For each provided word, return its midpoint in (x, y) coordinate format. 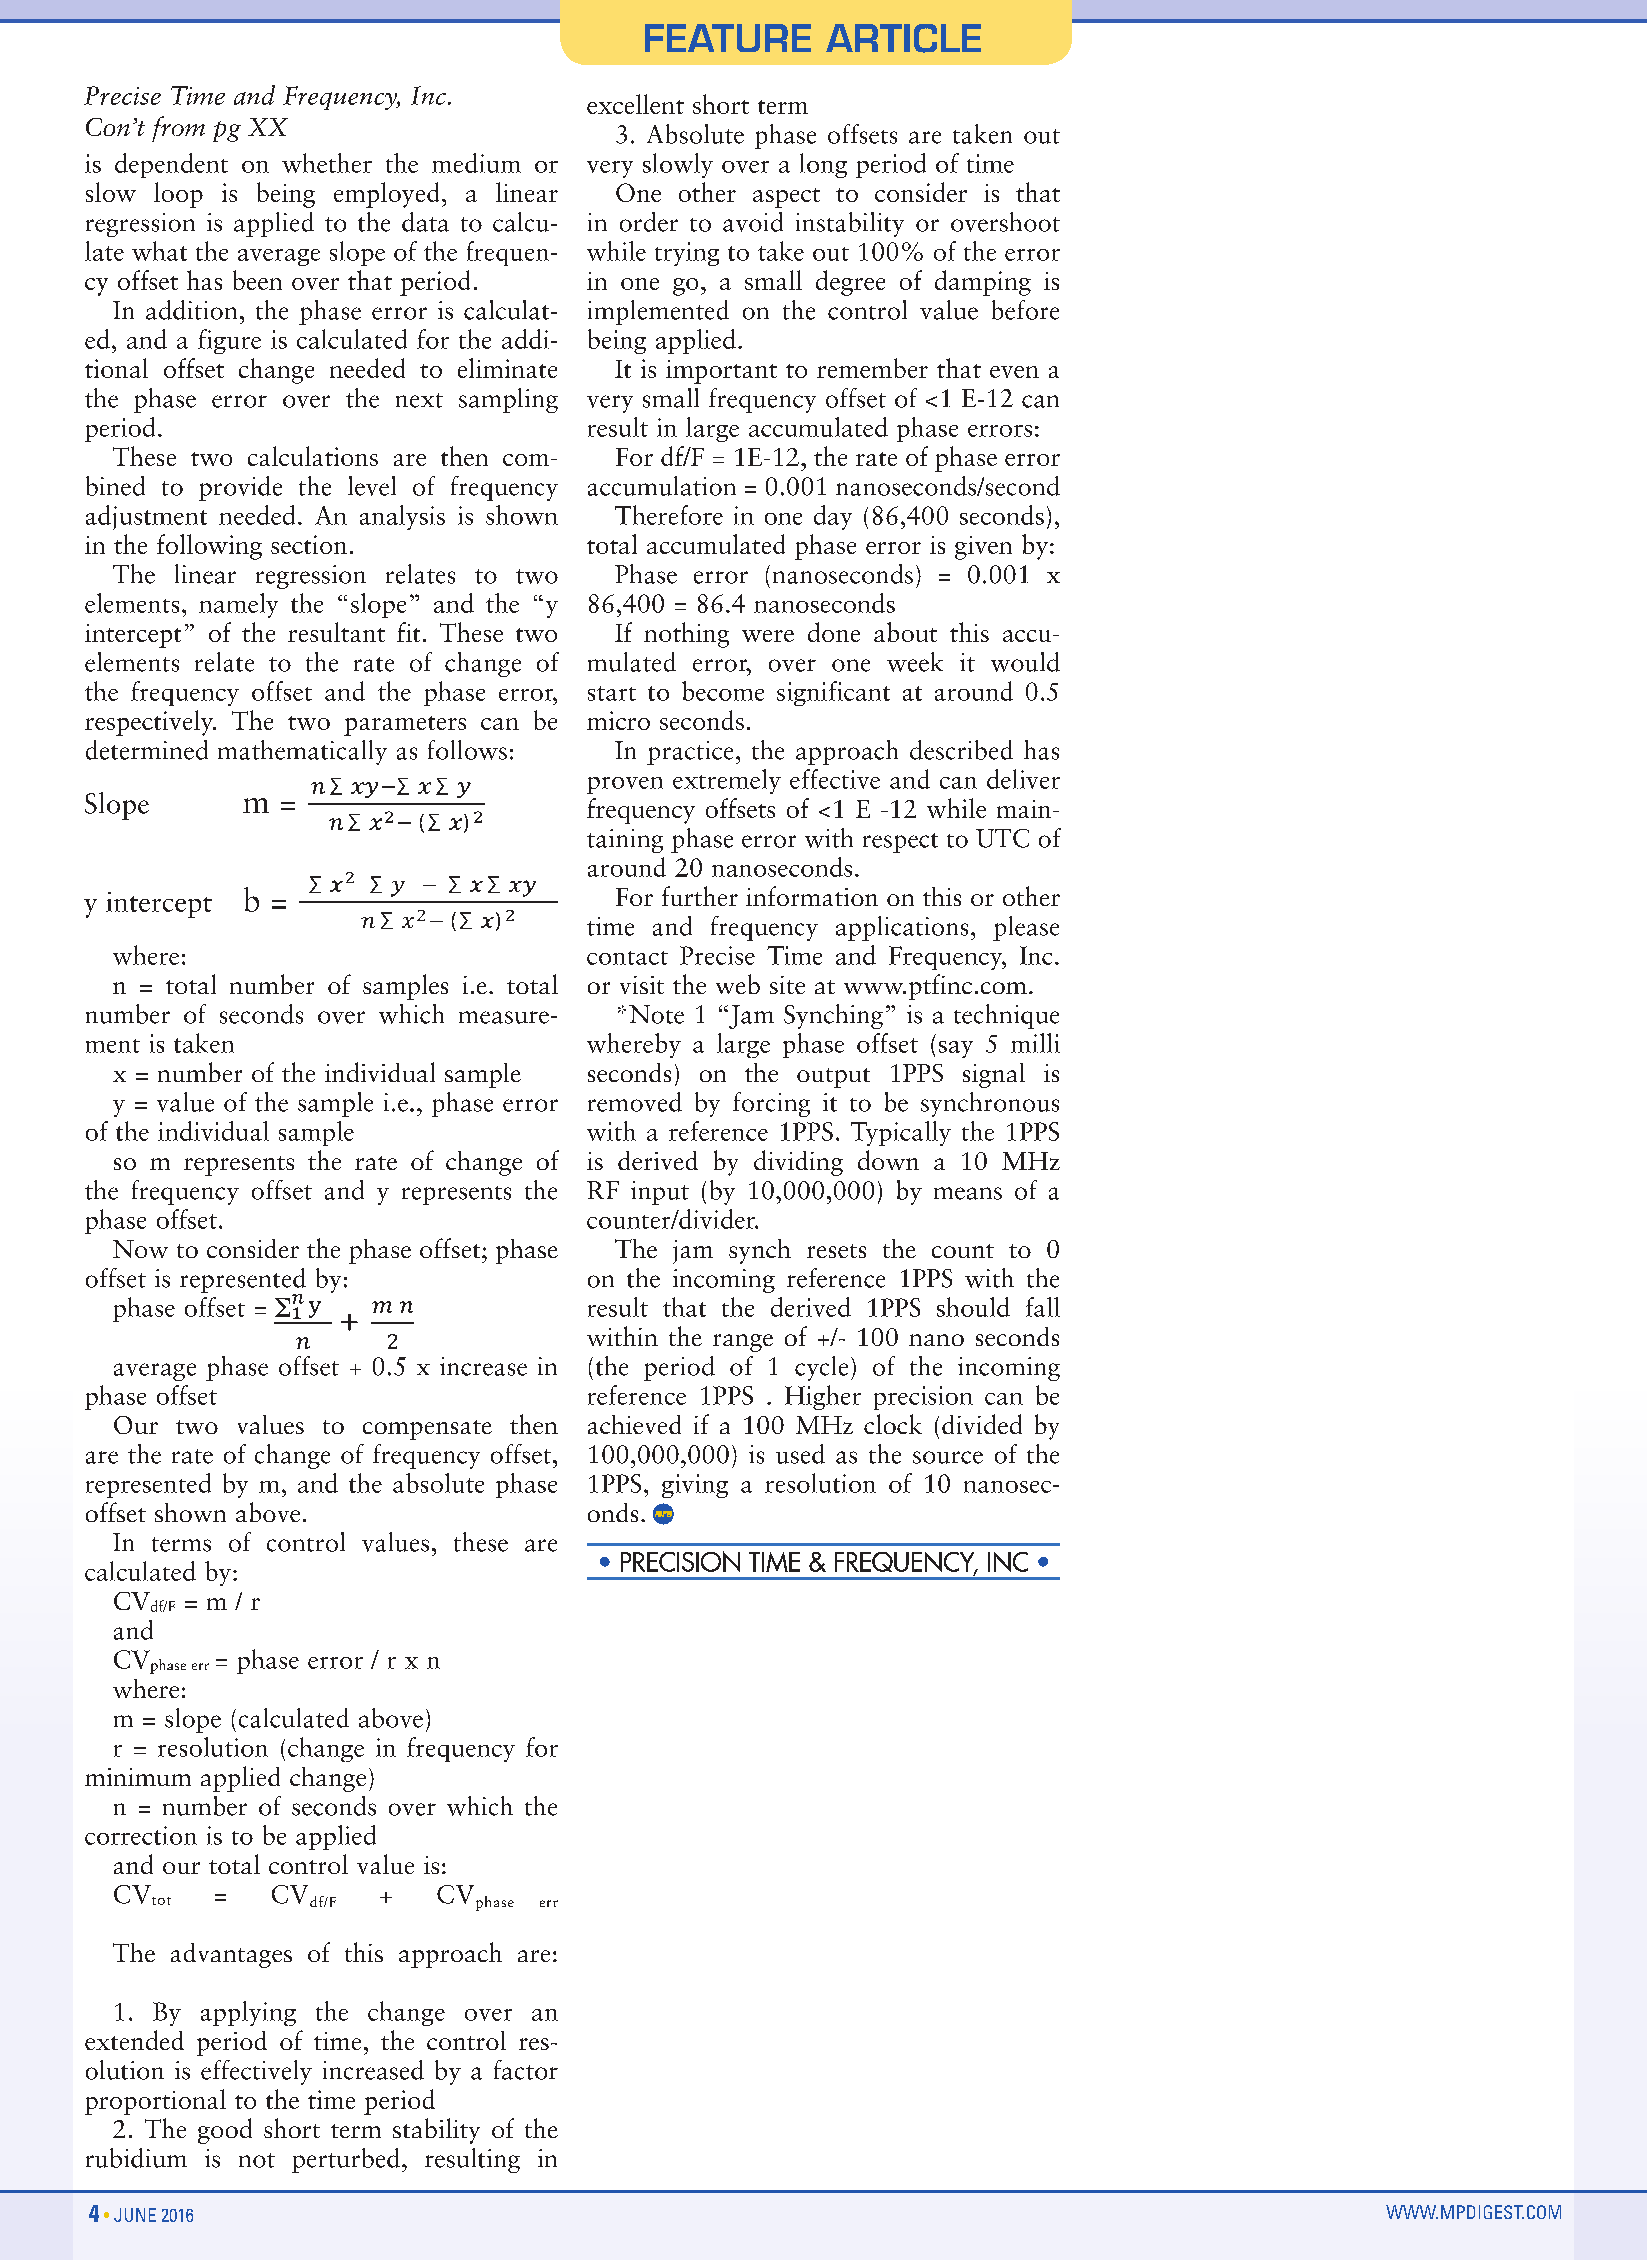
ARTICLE (903, 38)
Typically (901, 1133)
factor (526, 2070)
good (225, 2131)
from (178, 129)
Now (140, 1249)
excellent (635, 104)
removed (635, 1102)
